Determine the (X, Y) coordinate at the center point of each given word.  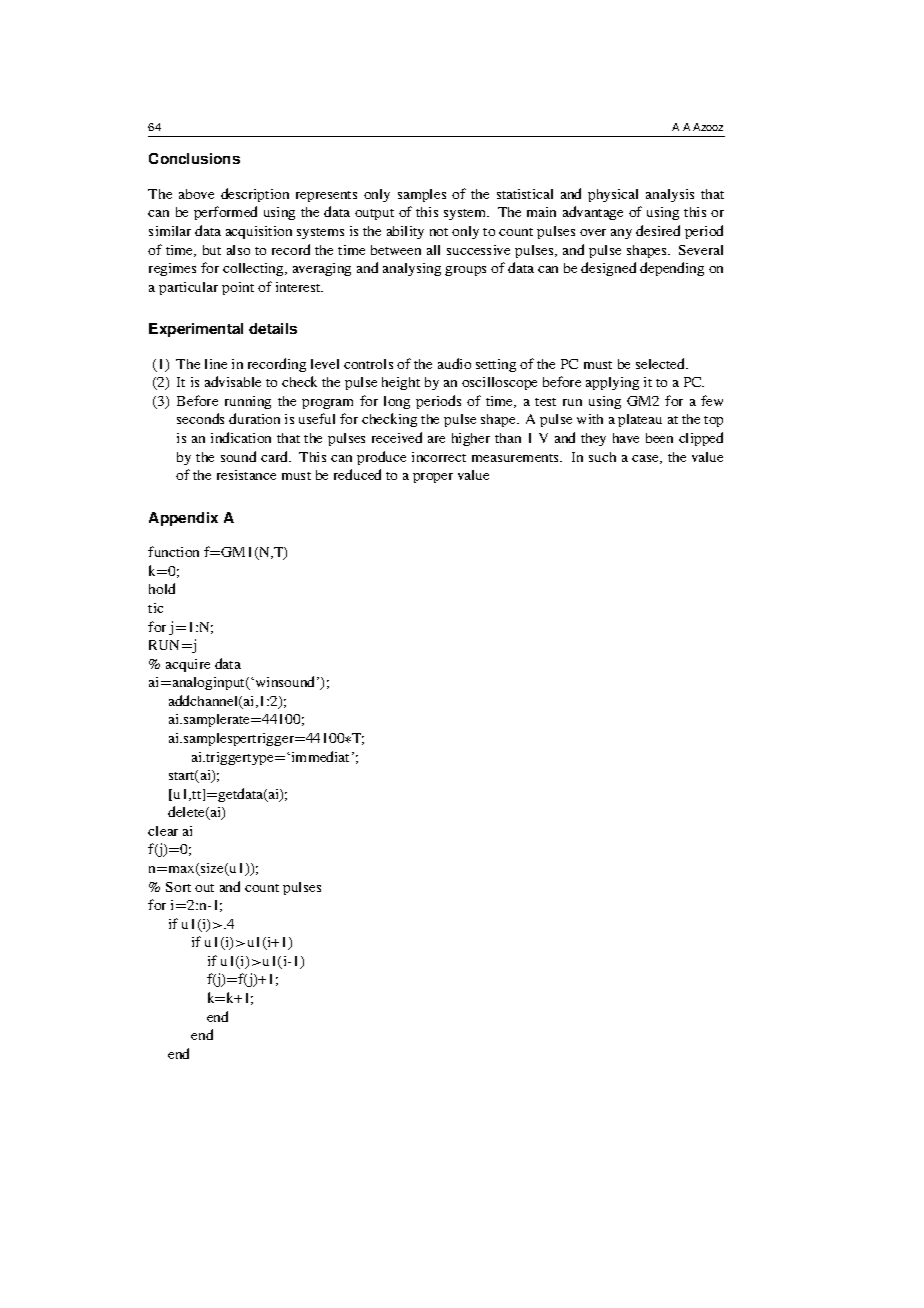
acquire (188, 665)
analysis (670, 195)
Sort (178, 887)
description (255, 195)
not (439, 232)
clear (163, 831)
